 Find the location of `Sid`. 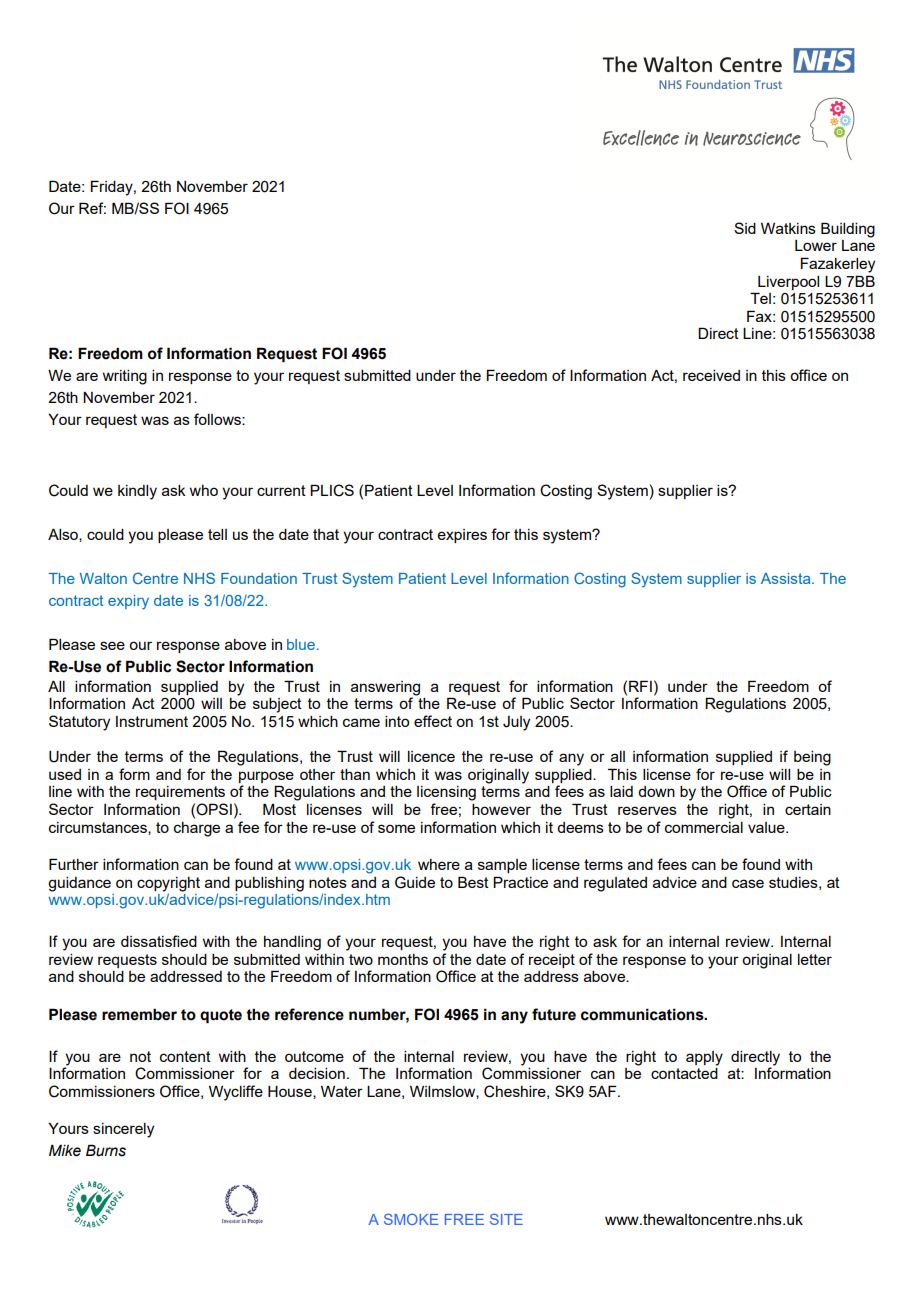

Sid is located at coordinates (745, 228).
